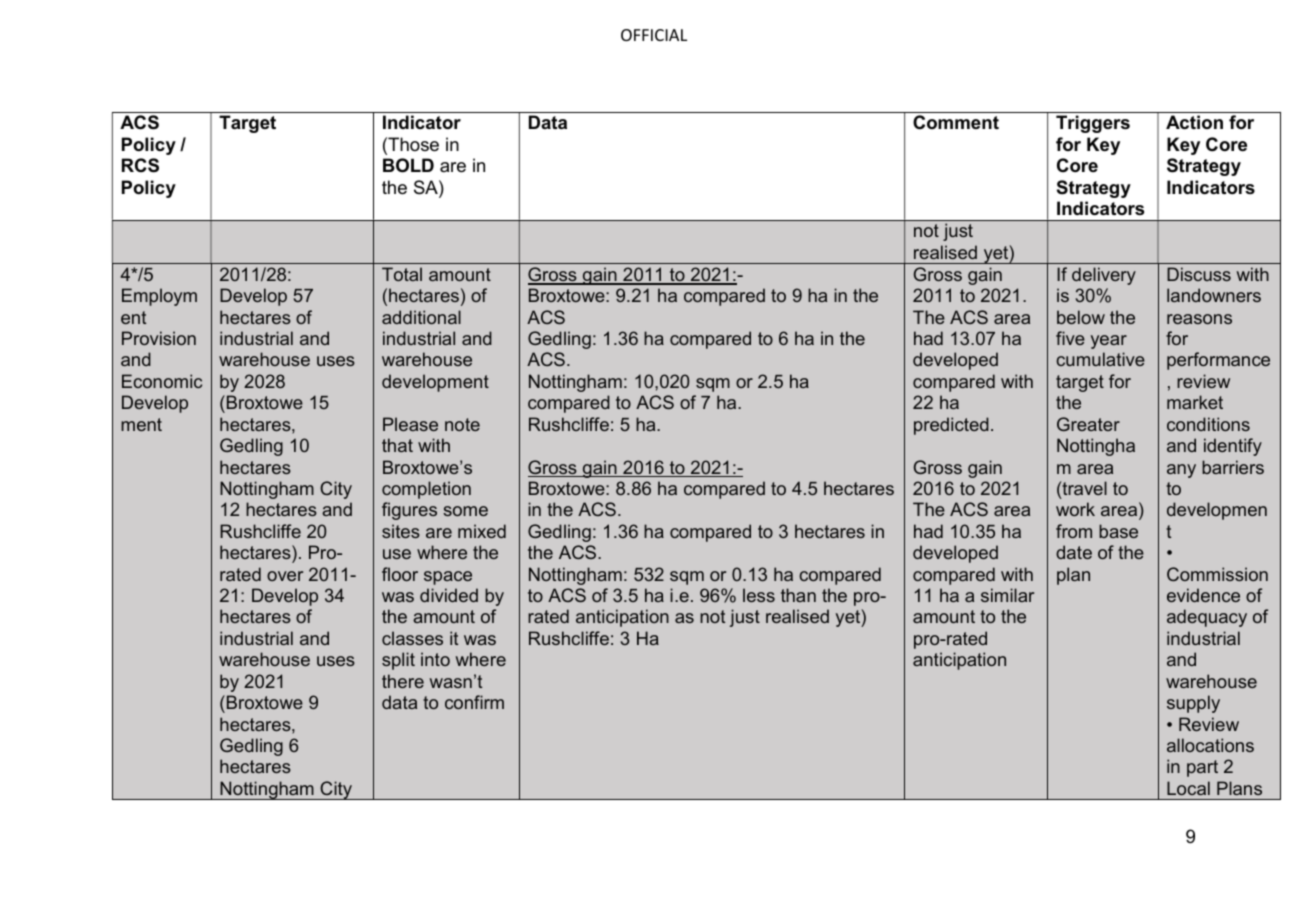 Image resolution: width=1308 pixels, height=924 pixels. What do you see at coordinates (1202, 768) in the document?
I see `part` at bounding box center [1202, 768].
